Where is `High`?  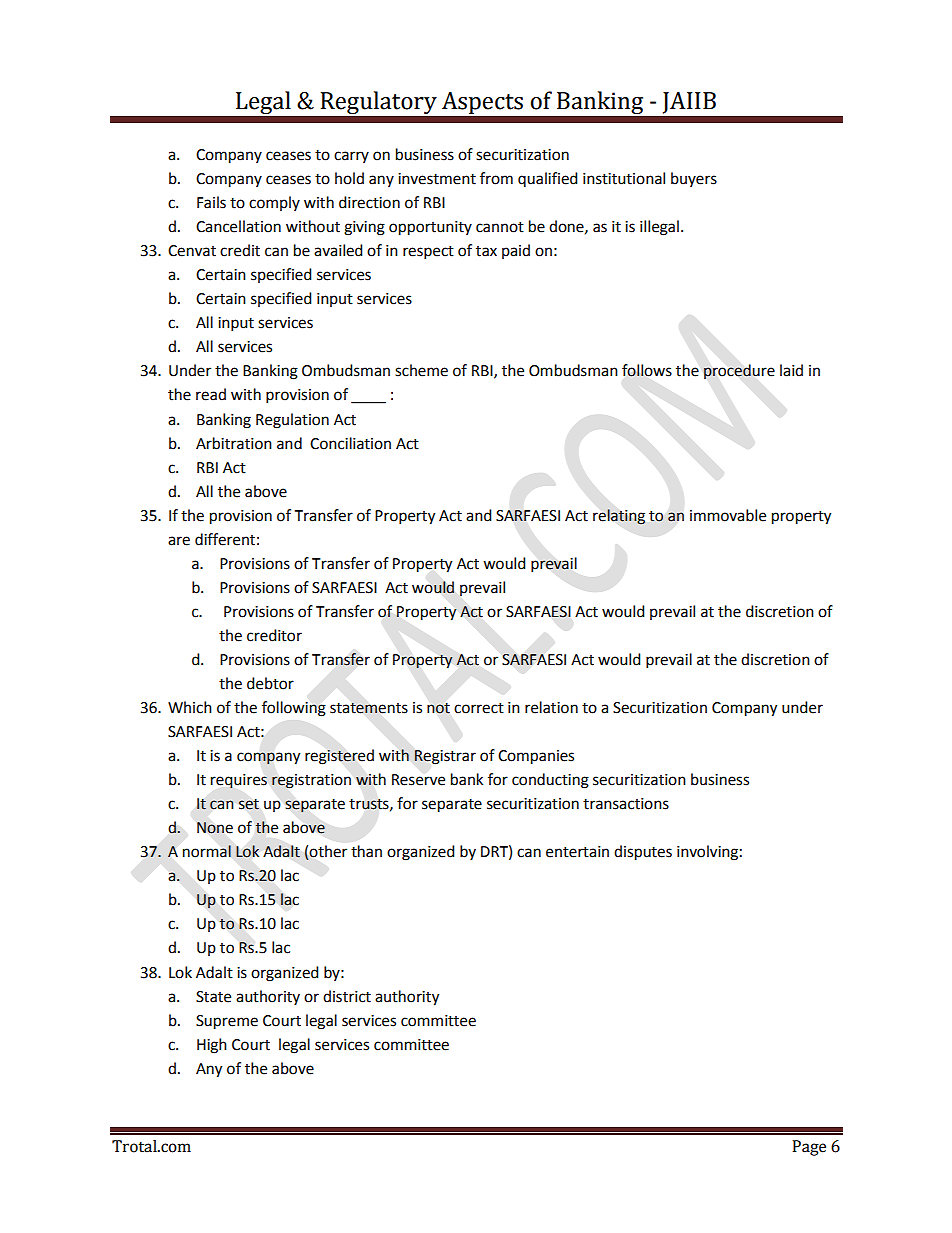
High is located at coordinates (212, 1046).
